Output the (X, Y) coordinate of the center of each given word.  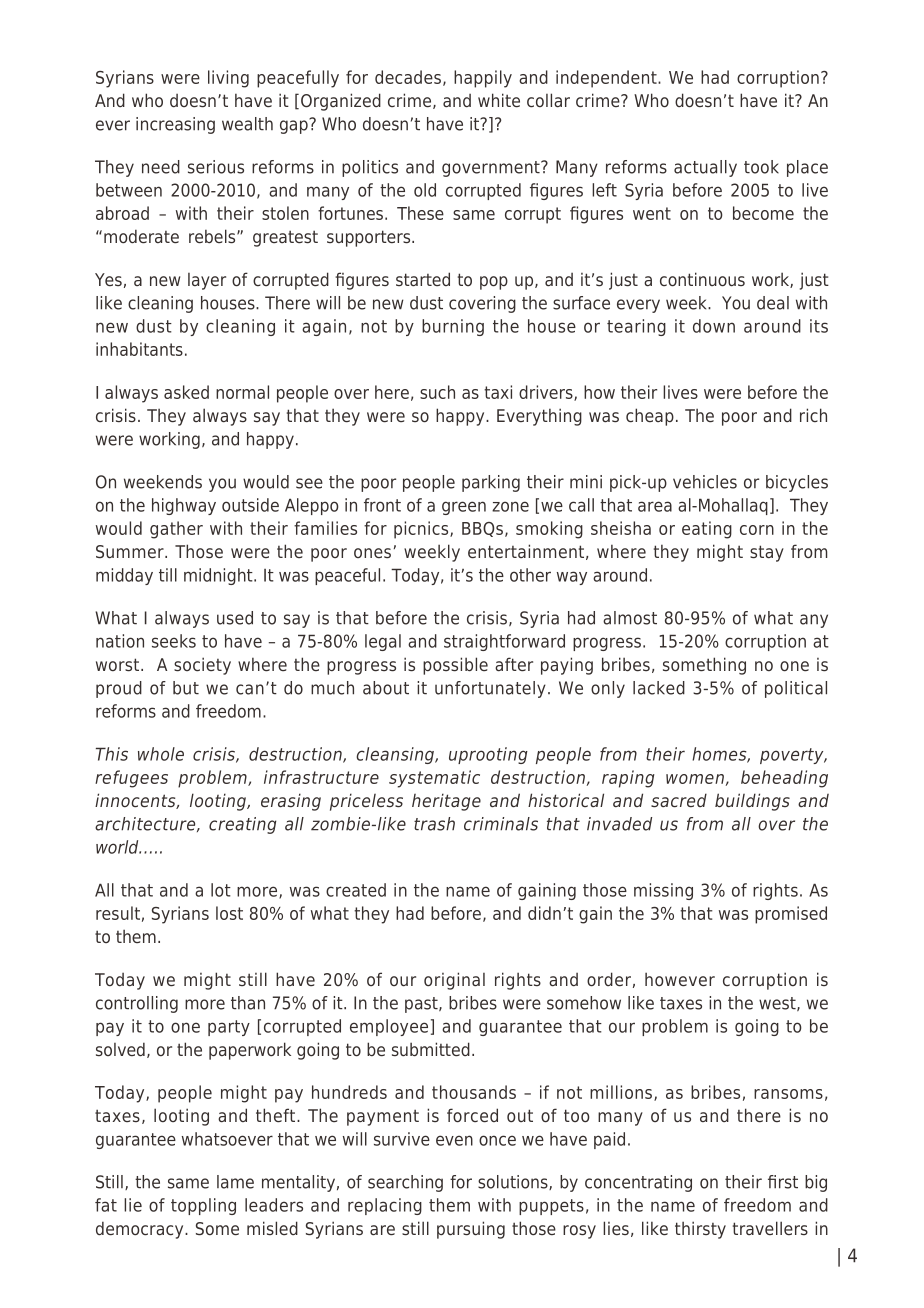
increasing (175, 125)
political (796, 689)
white (499, 100)
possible (455, 666)
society (202, 666)
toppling (203, 1206)
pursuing (471, 1230)
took (761, 167)
